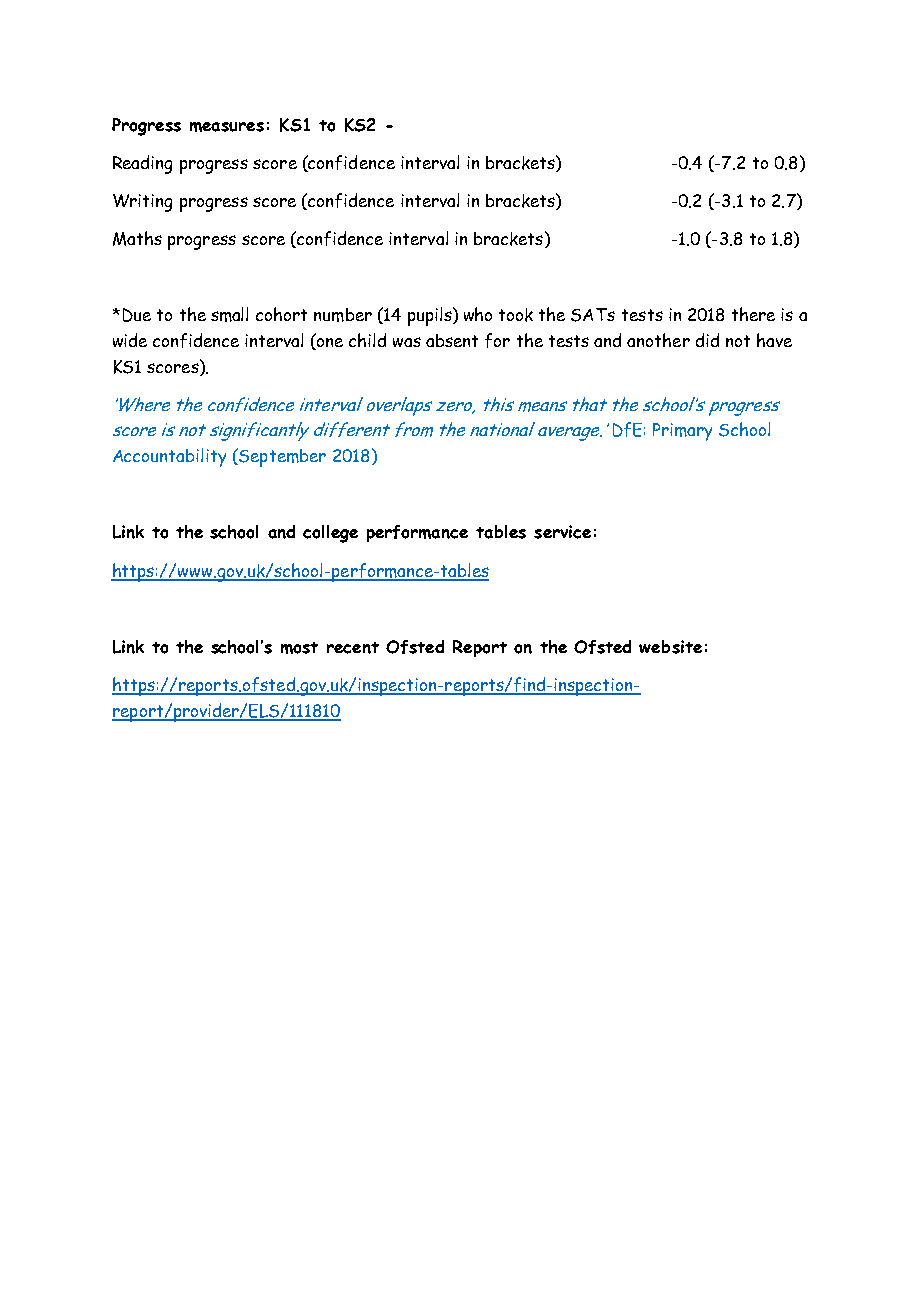 The image size is (924, 1308). I want to click on who, so click(478, 314).
